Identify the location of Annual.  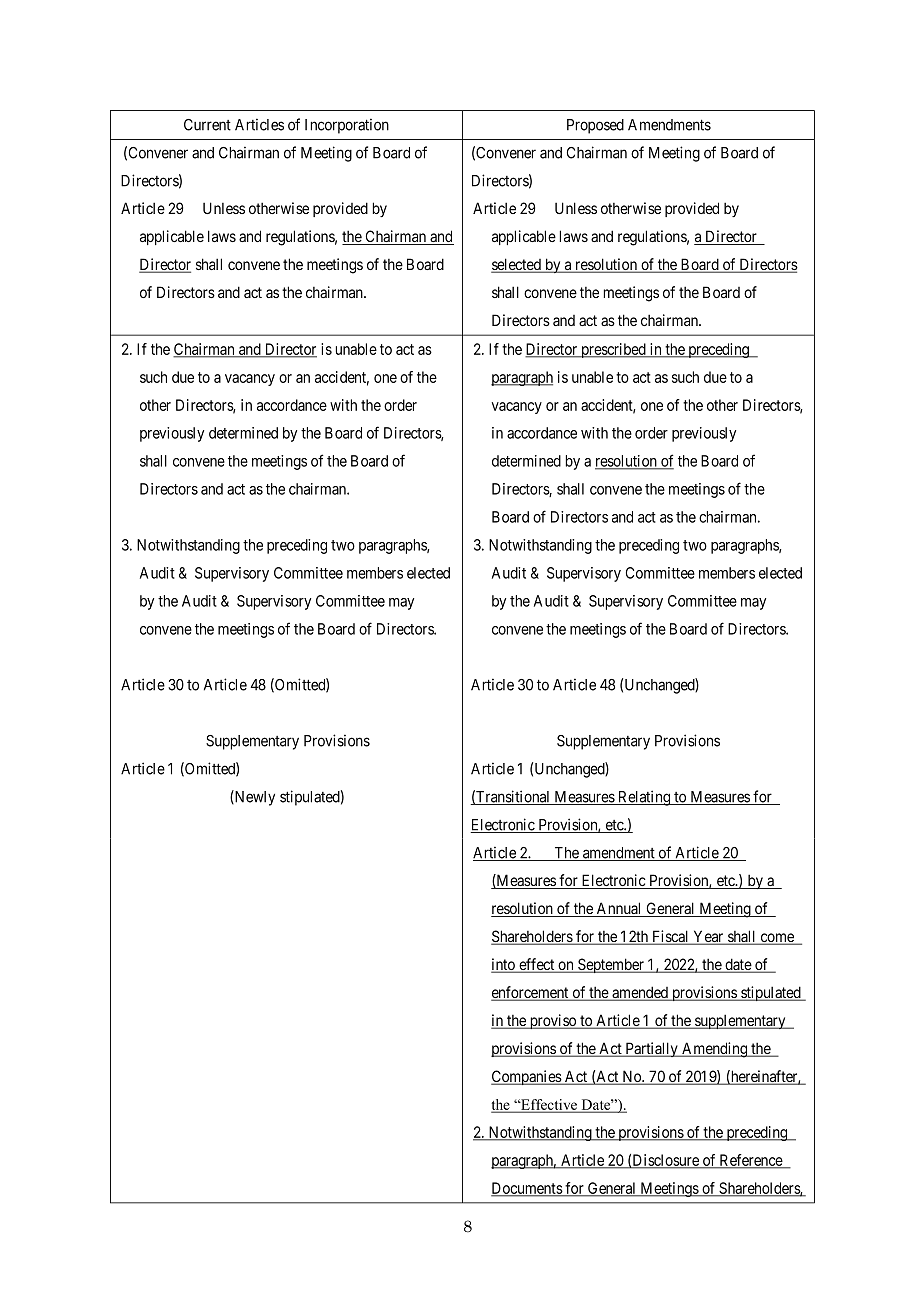
(619, 909).
